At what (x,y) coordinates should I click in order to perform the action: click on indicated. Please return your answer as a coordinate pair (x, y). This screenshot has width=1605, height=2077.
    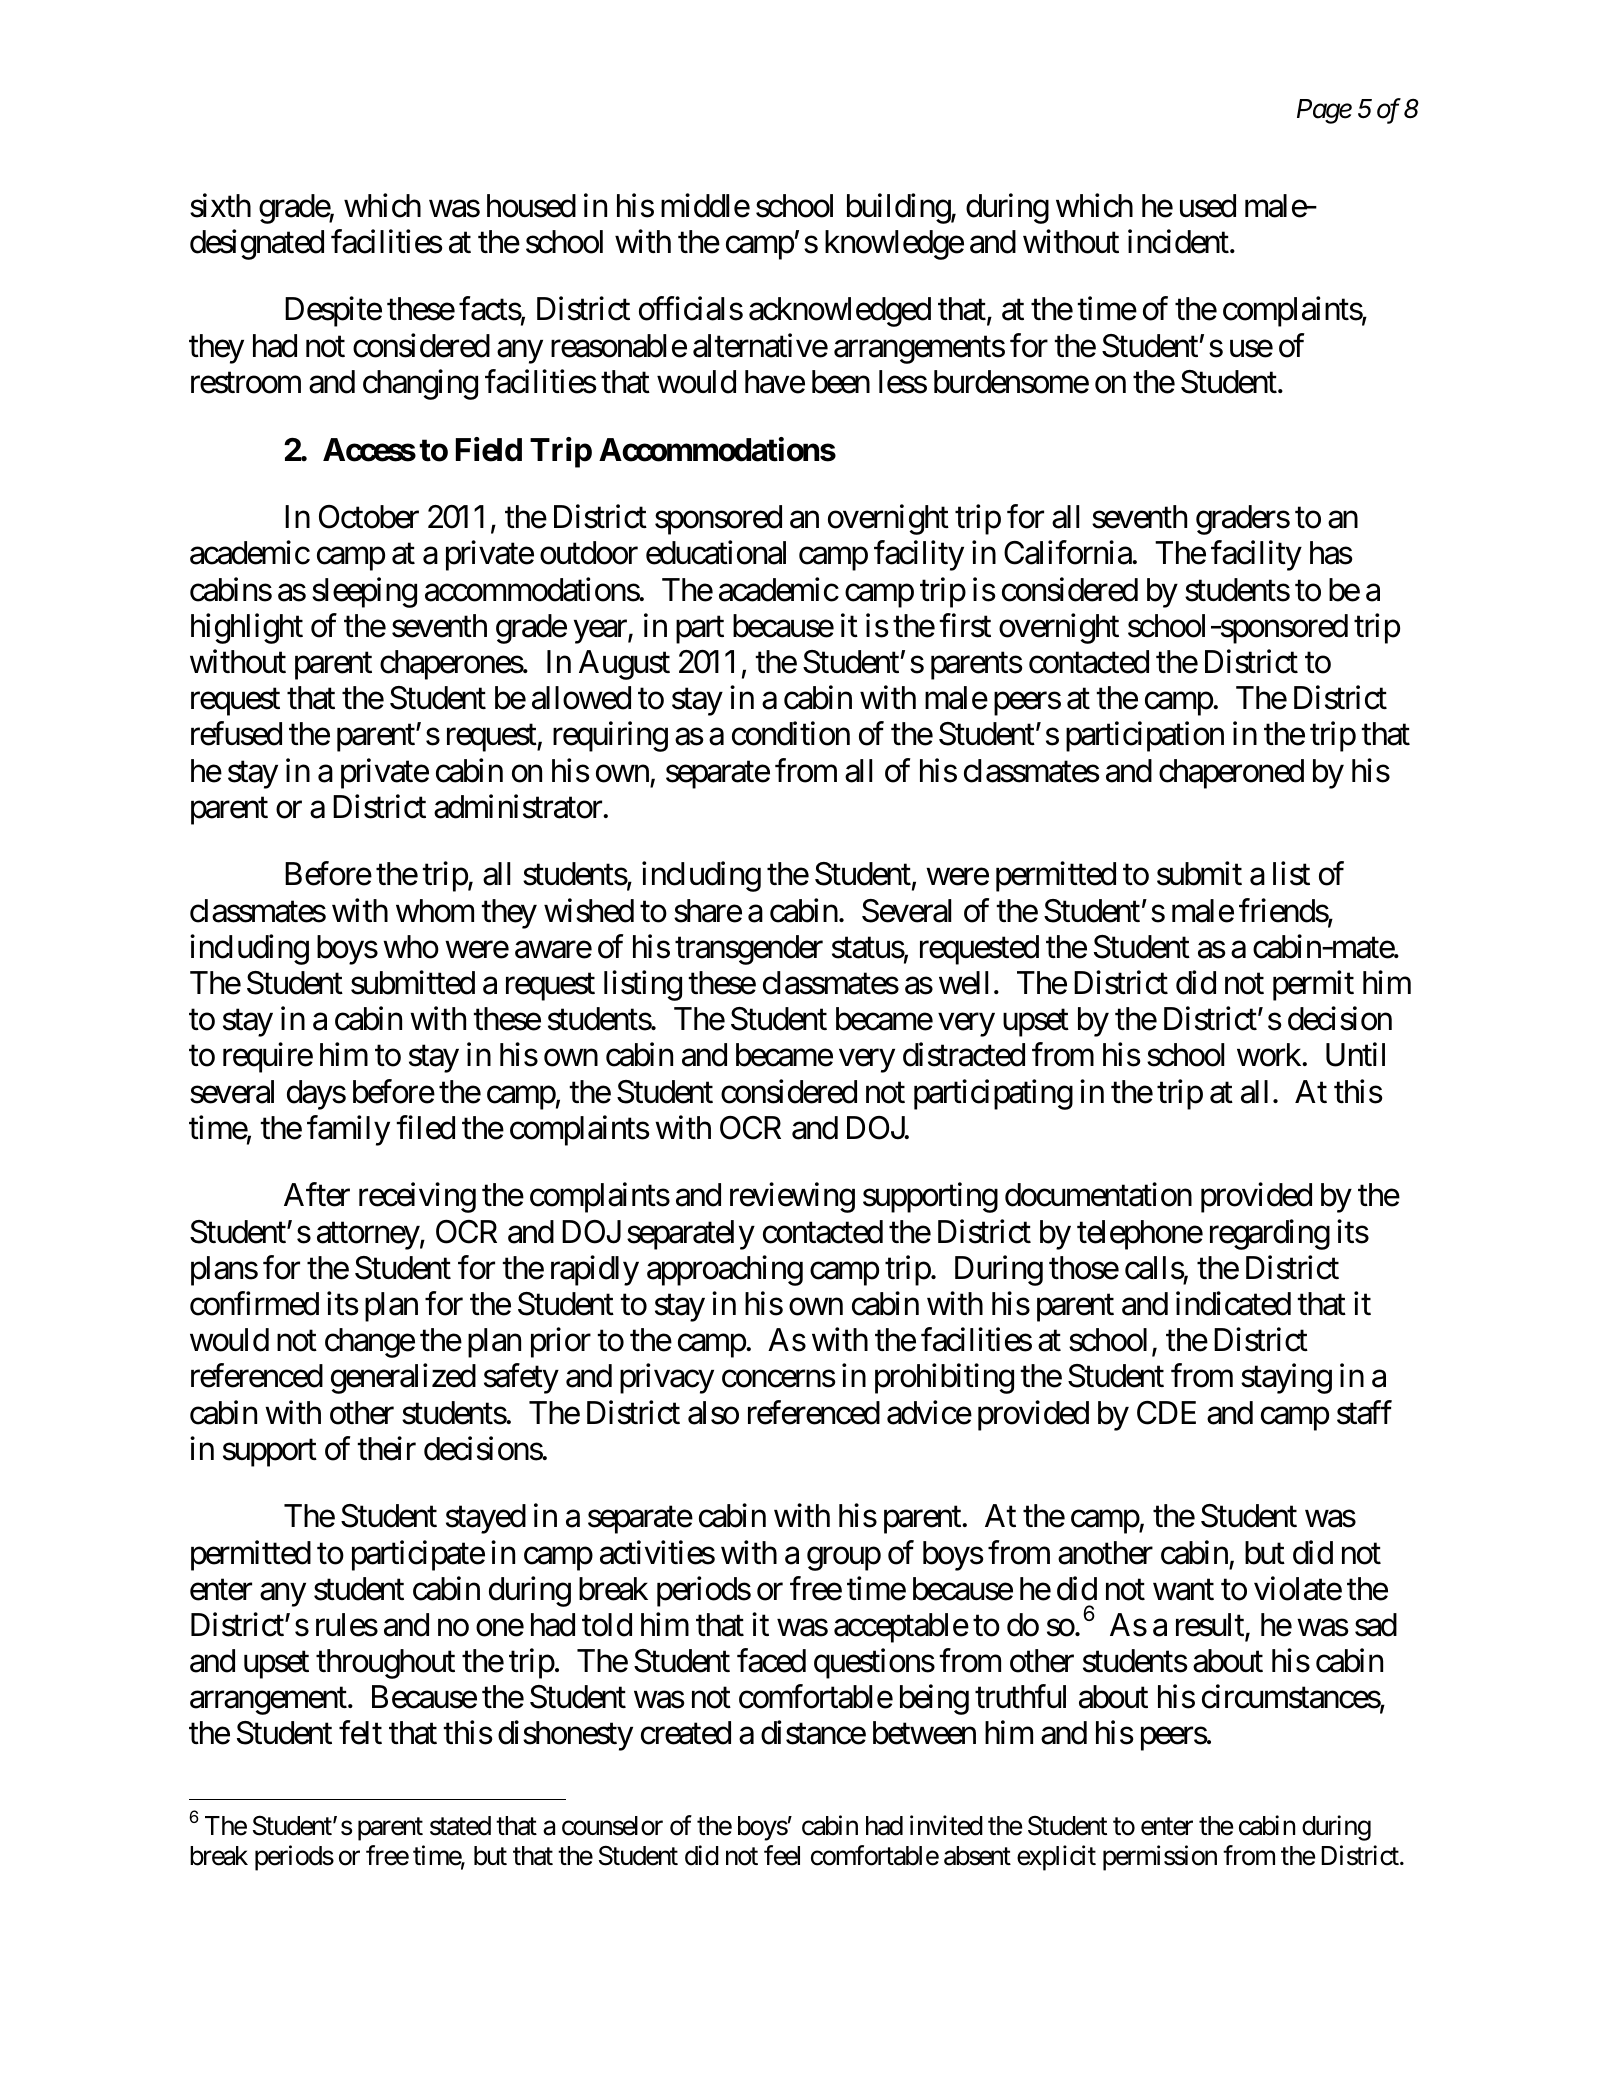
    Looking at the image, I should click on (1233, 1303).
